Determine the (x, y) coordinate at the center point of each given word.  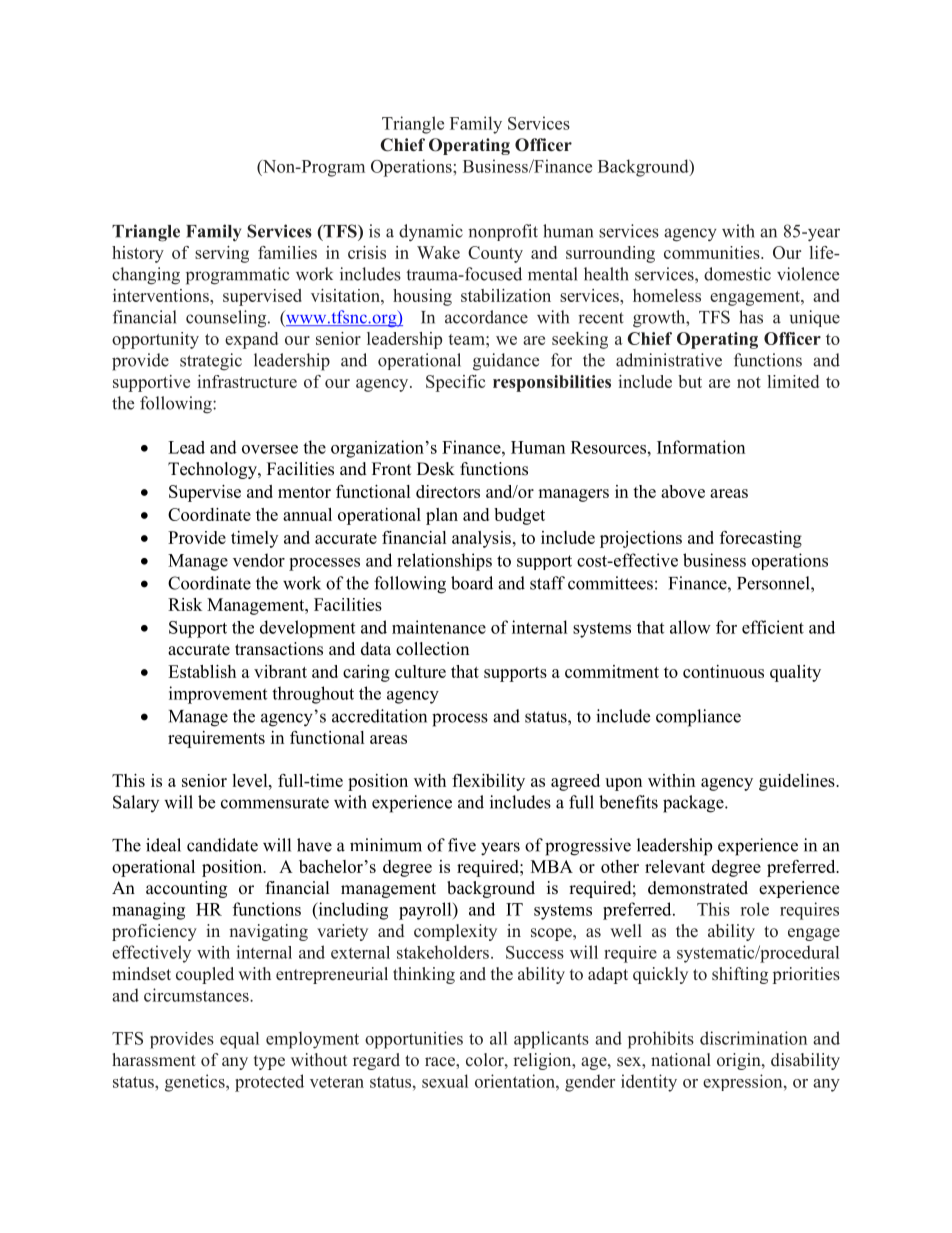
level (251, 780)
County (495, 254)
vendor (259, 560)
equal (239, 1040)
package (694, 804)
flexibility (488, 782)
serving (222, 254)
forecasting (761, 539)
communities (713, 252)
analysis (481, 539)
